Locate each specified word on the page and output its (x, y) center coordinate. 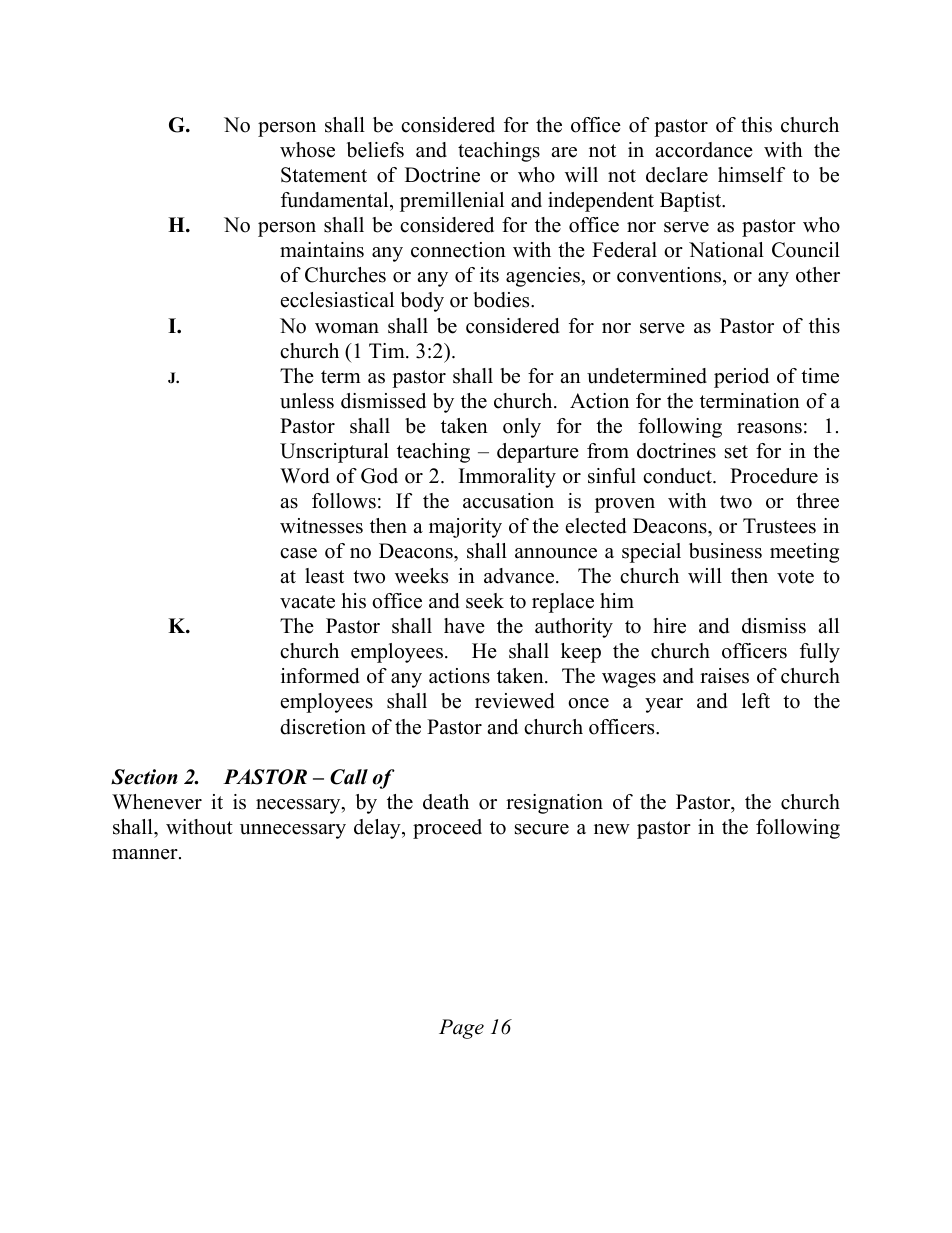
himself (751, 175)
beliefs (375, 150)
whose (307, 150)
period (741, 378)
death (446, 802)
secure (542, 829)
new (612, 829)
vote (795, 577)
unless (307, 401)
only (522, 428)
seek (485, 601)
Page (461, 1029)
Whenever (157, 802)
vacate (307, 602)
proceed (447, 829)
